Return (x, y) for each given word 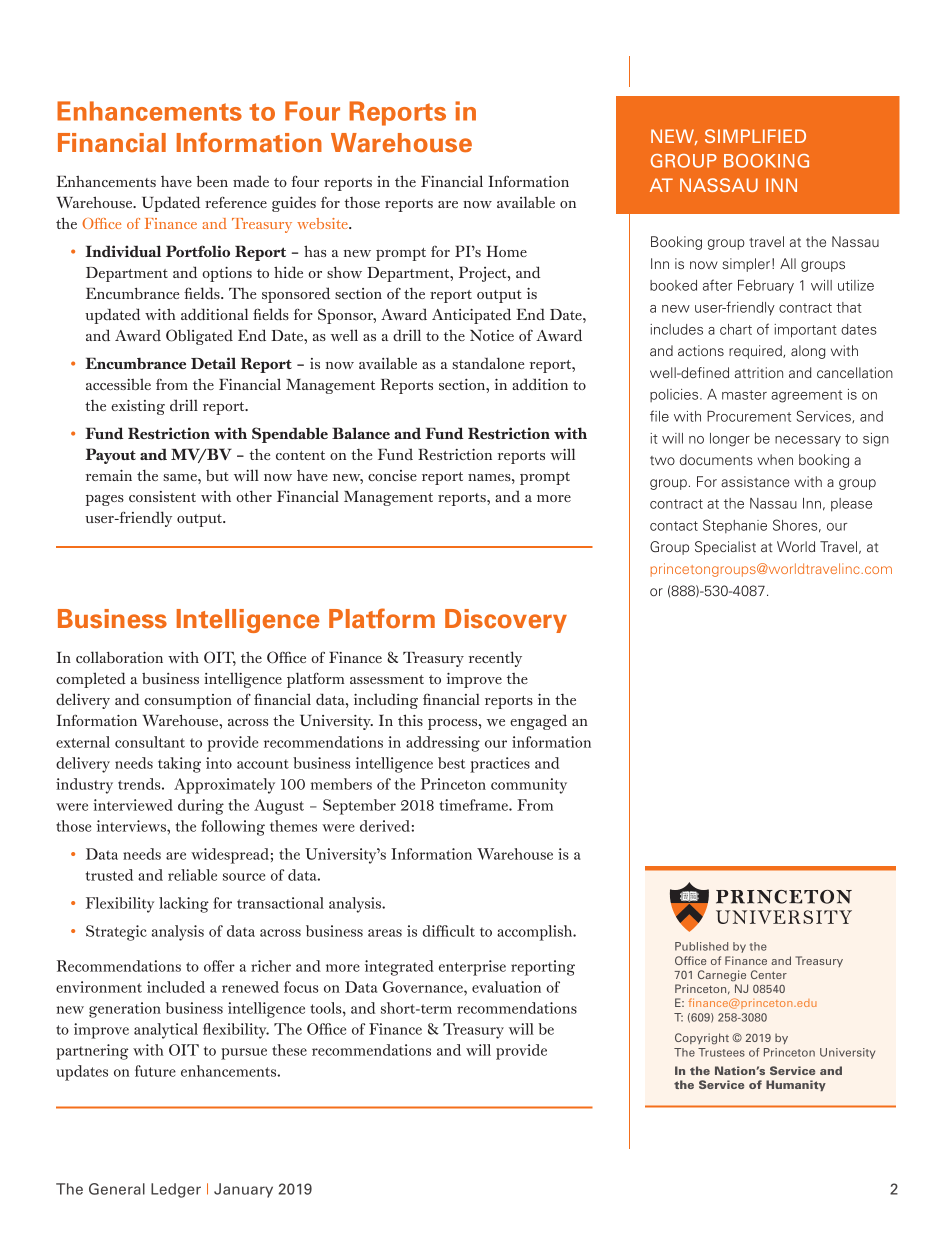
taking (179, 765)
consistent (162, 496)
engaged (538, 722)
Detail (213, 363)
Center (769, 974)
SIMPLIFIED (755, 136)
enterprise (472, 968)
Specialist (725, 548)
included (176, 987)
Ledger (176, 1190)
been (212, 181)
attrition (759, 372)
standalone (488, 363)
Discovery (506, 621)
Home (506, 251)
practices (500, 765)
